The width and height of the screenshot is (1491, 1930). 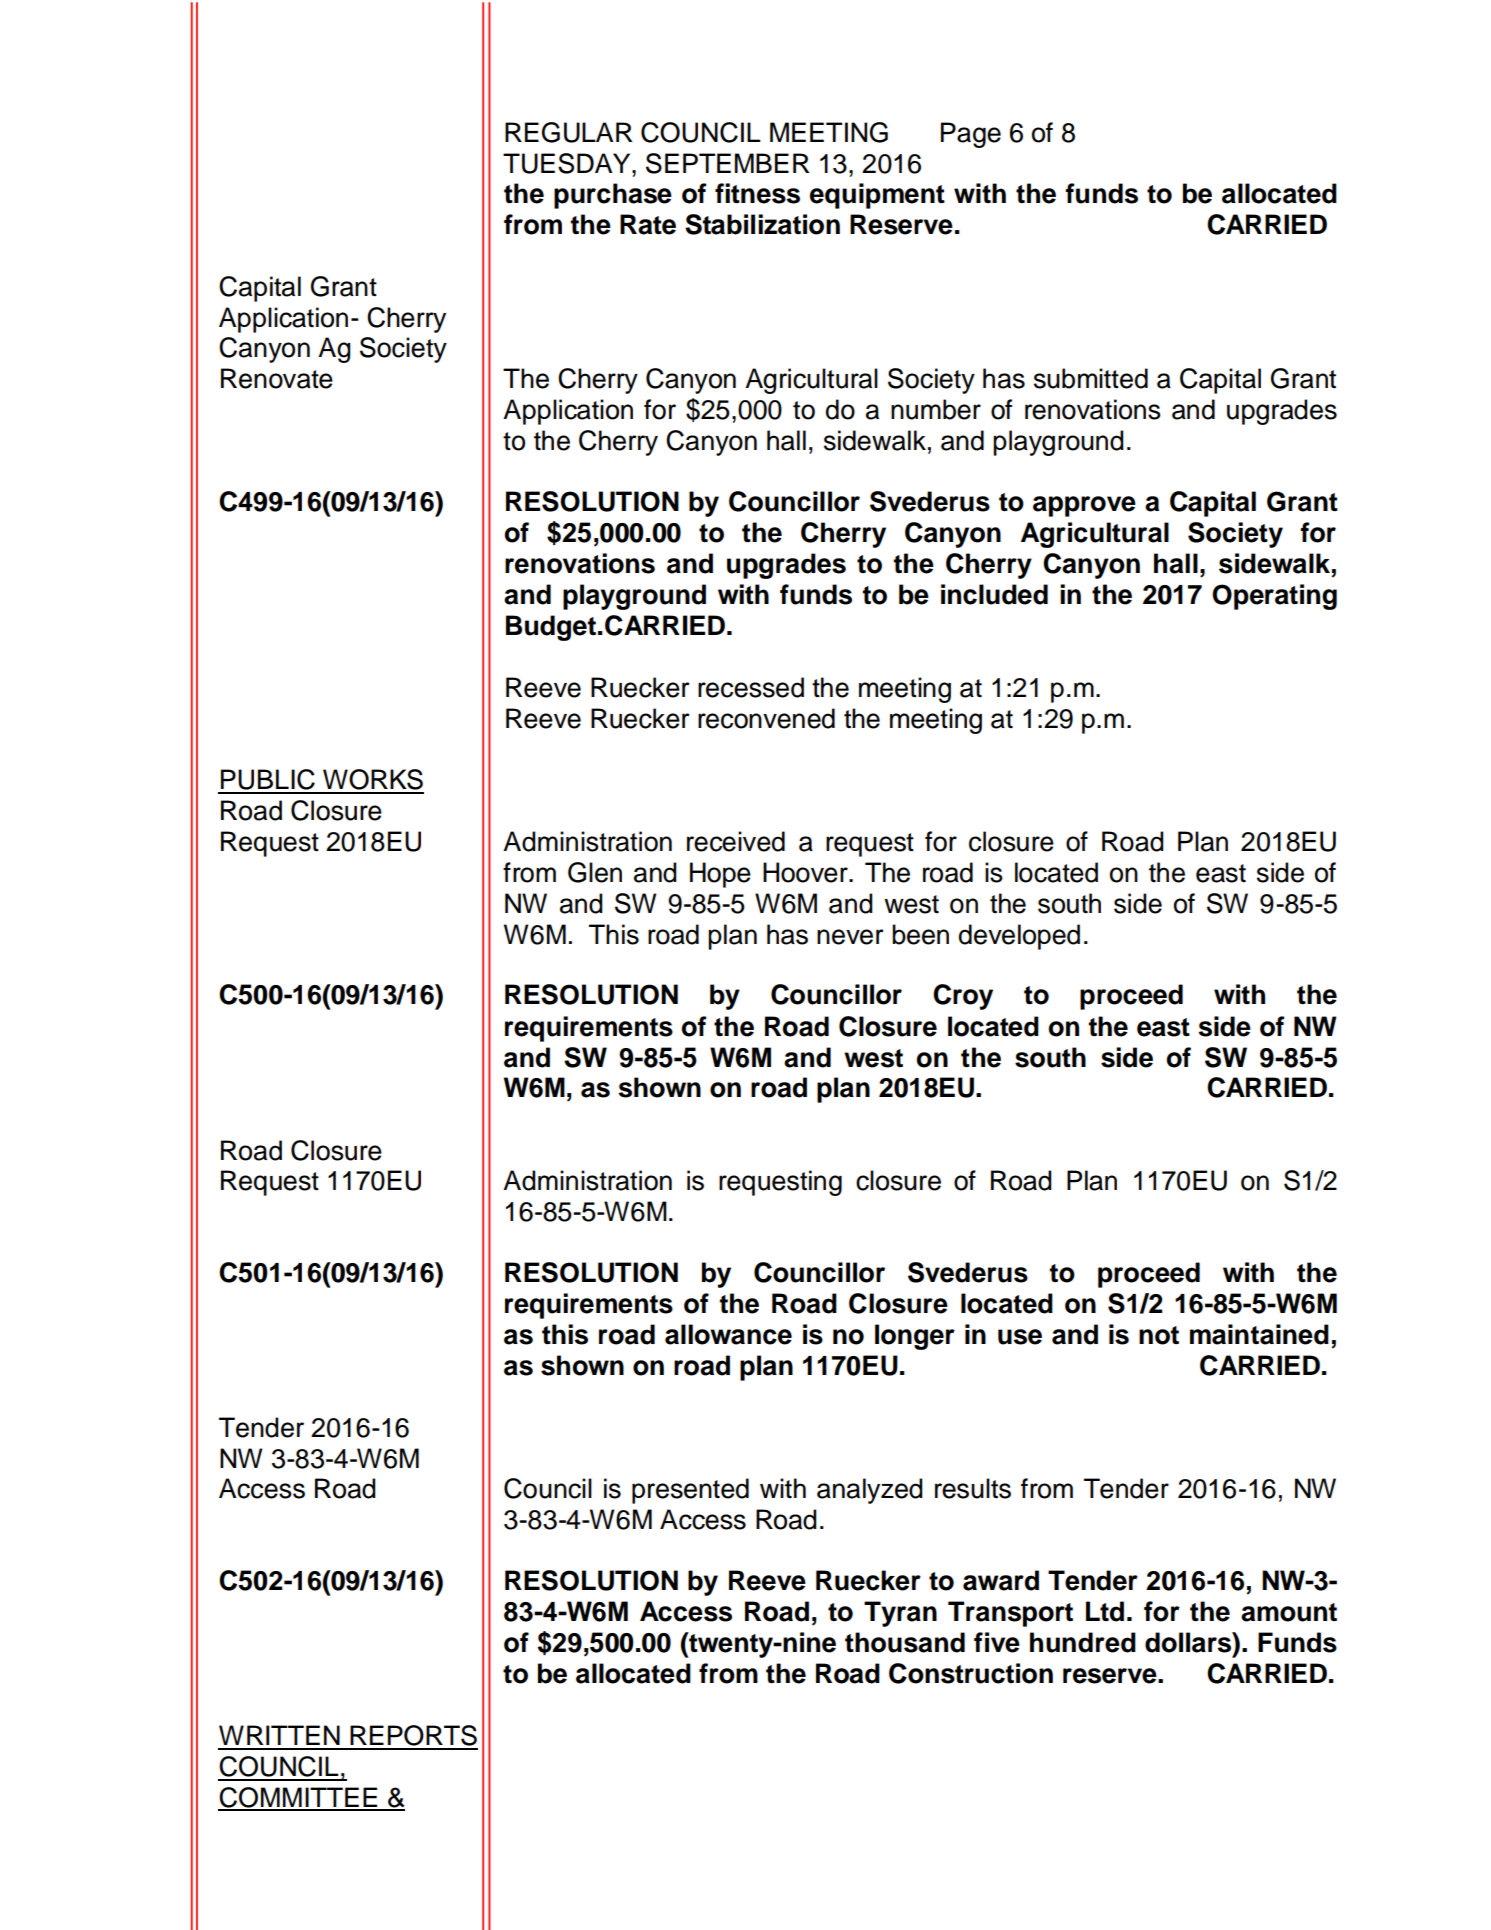 What do you see at coordinates (757, 193) in the screenshot?
I see `fitness` at bounding box center [757, 193].
